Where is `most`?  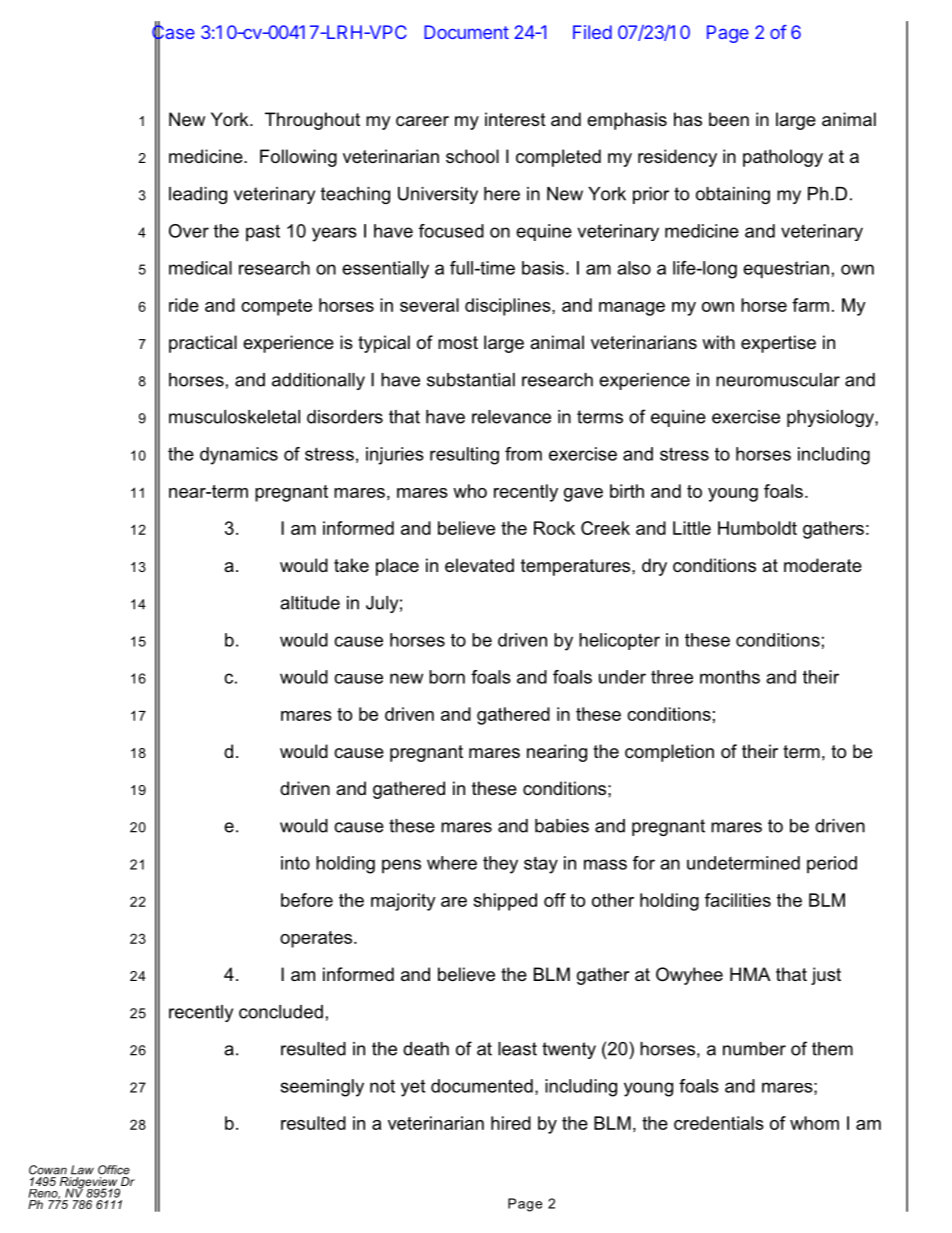 most is located at coordinates (458, 342).
